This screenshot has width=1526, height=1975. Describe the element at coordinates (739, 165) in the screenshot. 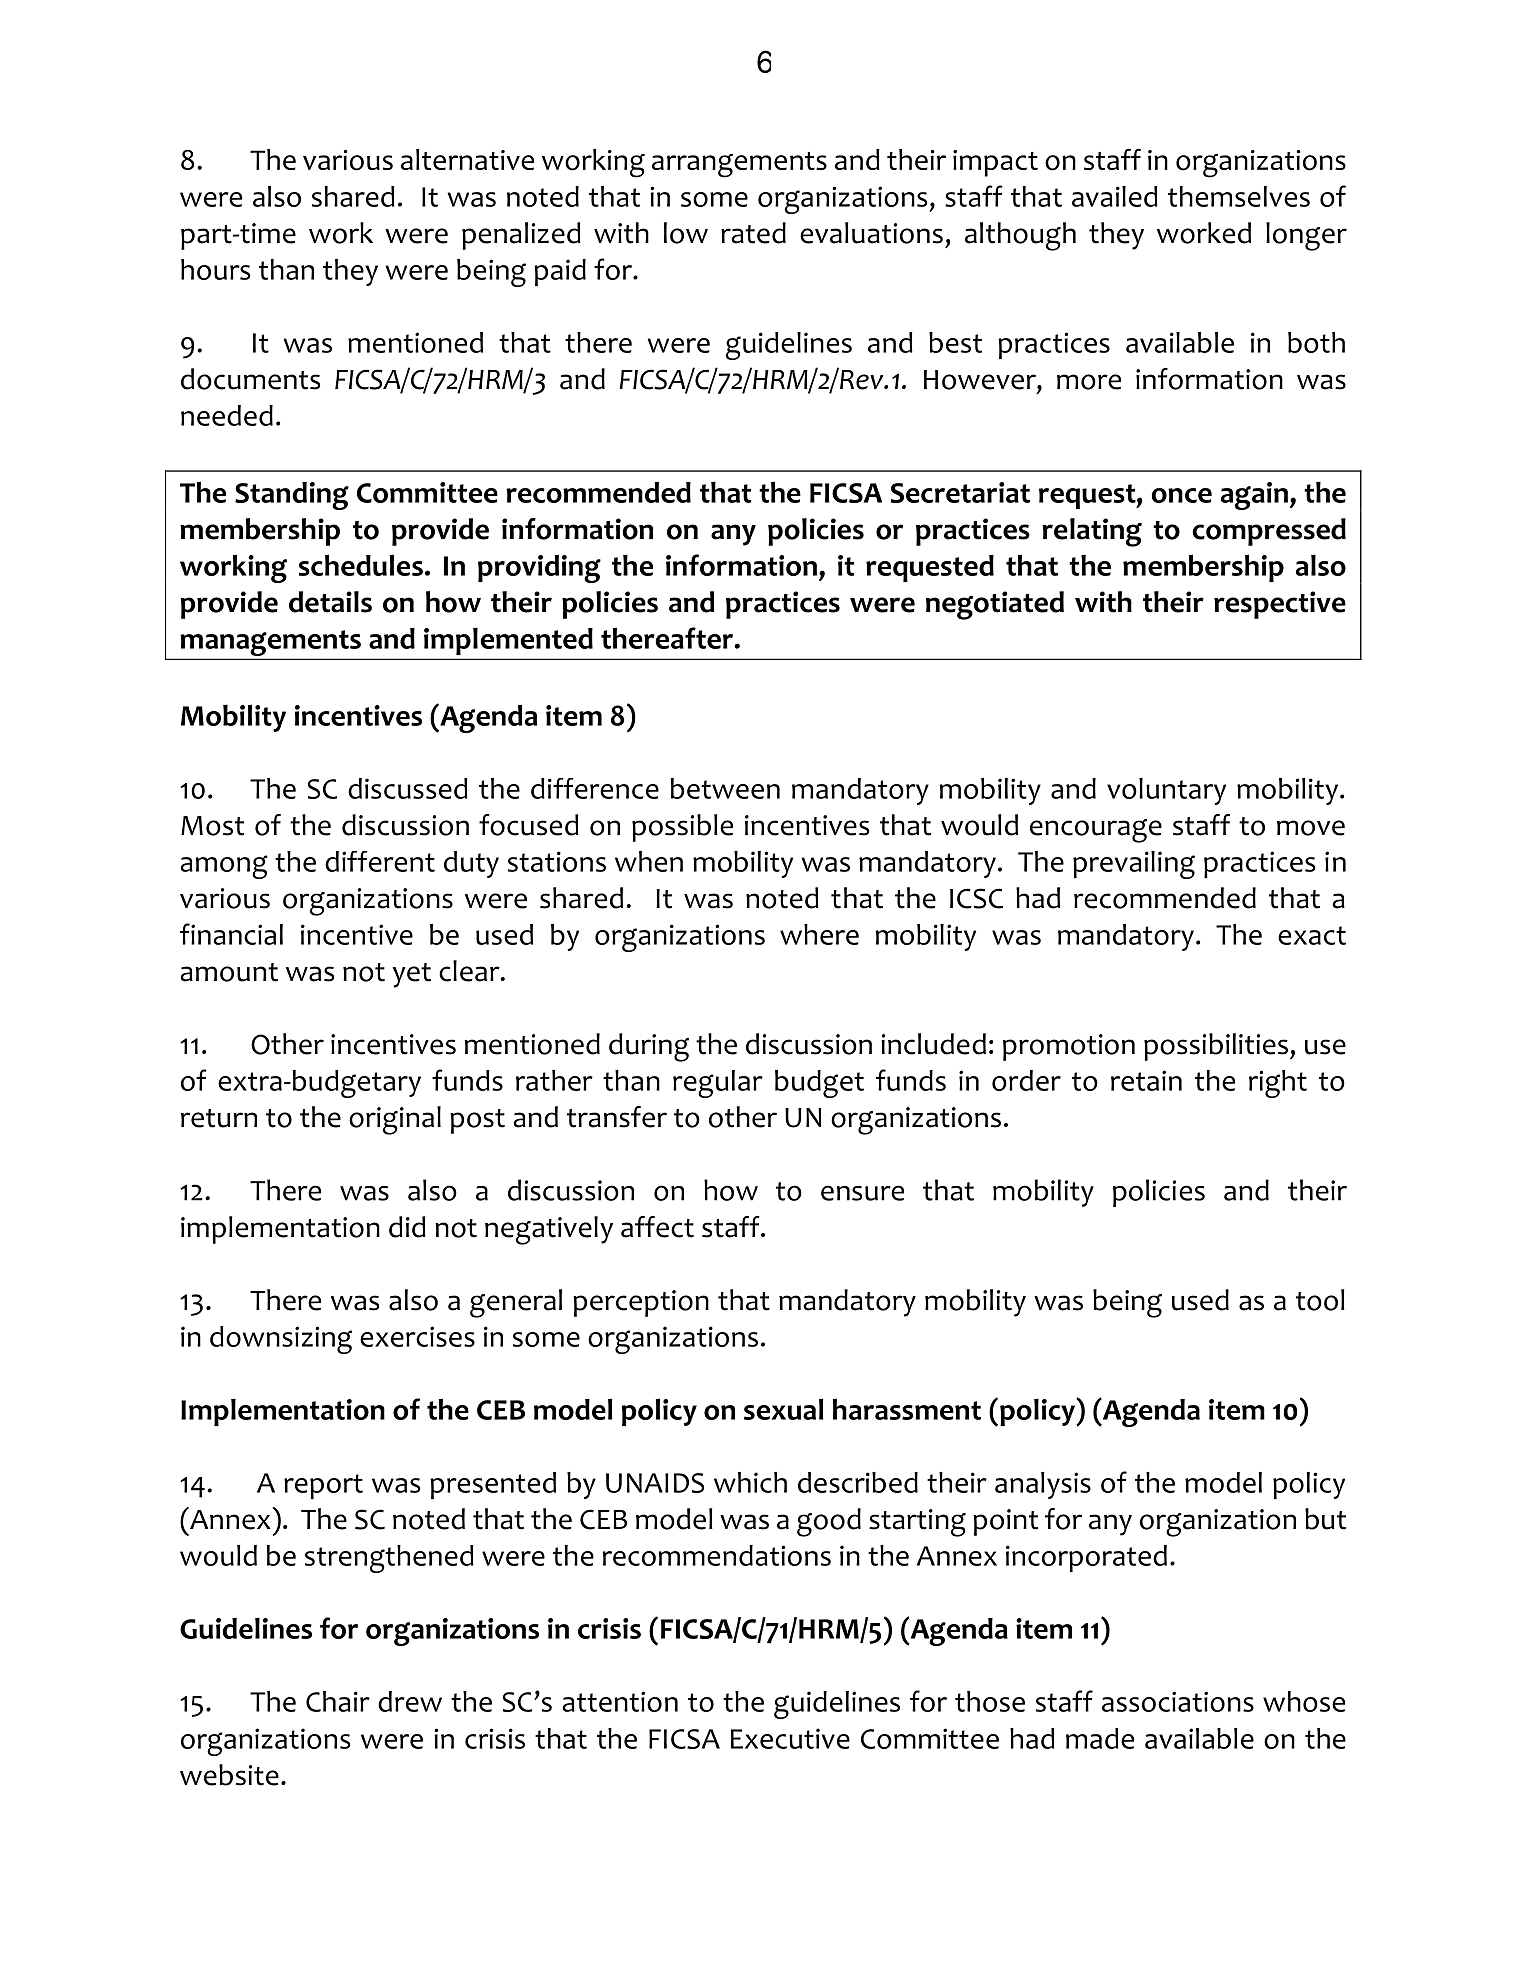

I see `arrangements` at that location.
